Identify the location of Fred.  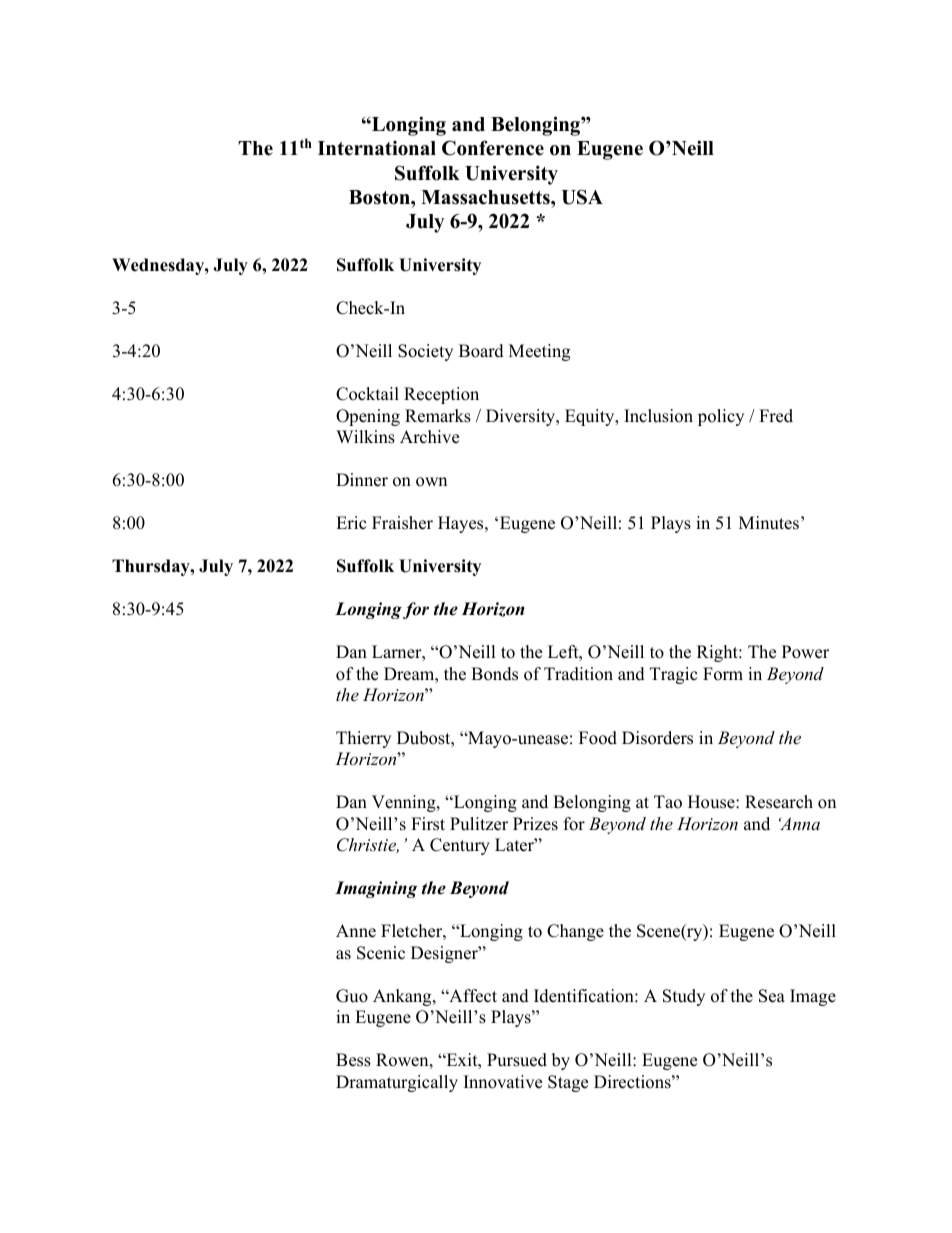
(776, 416).
